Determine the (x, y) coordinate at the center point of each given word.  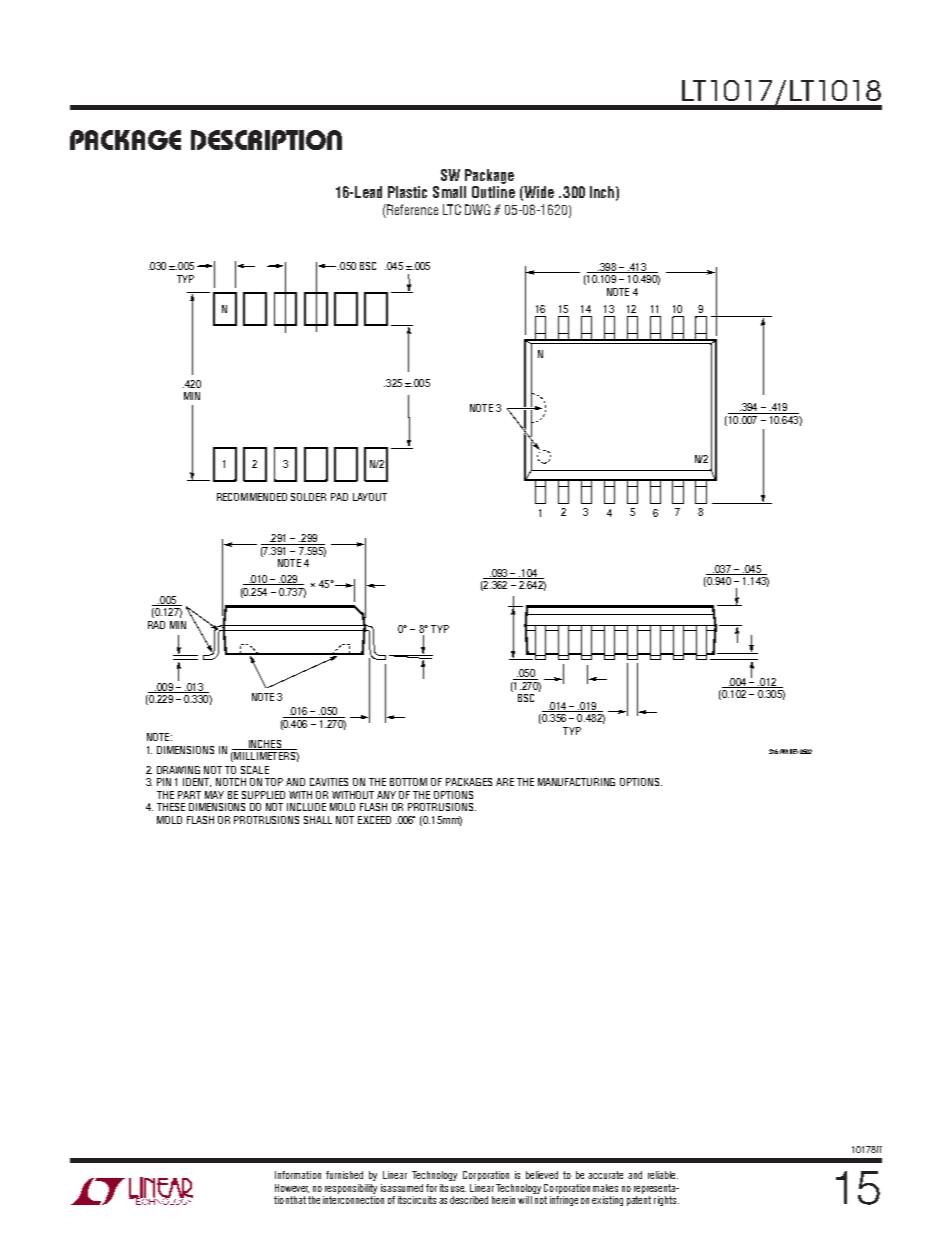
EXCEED (374, 820)
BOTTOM (408, 782)
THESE (171, 807)
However (292, 1188)
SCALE (255, 770)
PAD (339, 497)
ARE (505, 782)
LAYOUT (370, 497)
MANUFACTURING (576, 782)
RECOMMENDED (252, 497)
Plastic (407, 192)
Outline (493, 192)
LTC (452, 209)
